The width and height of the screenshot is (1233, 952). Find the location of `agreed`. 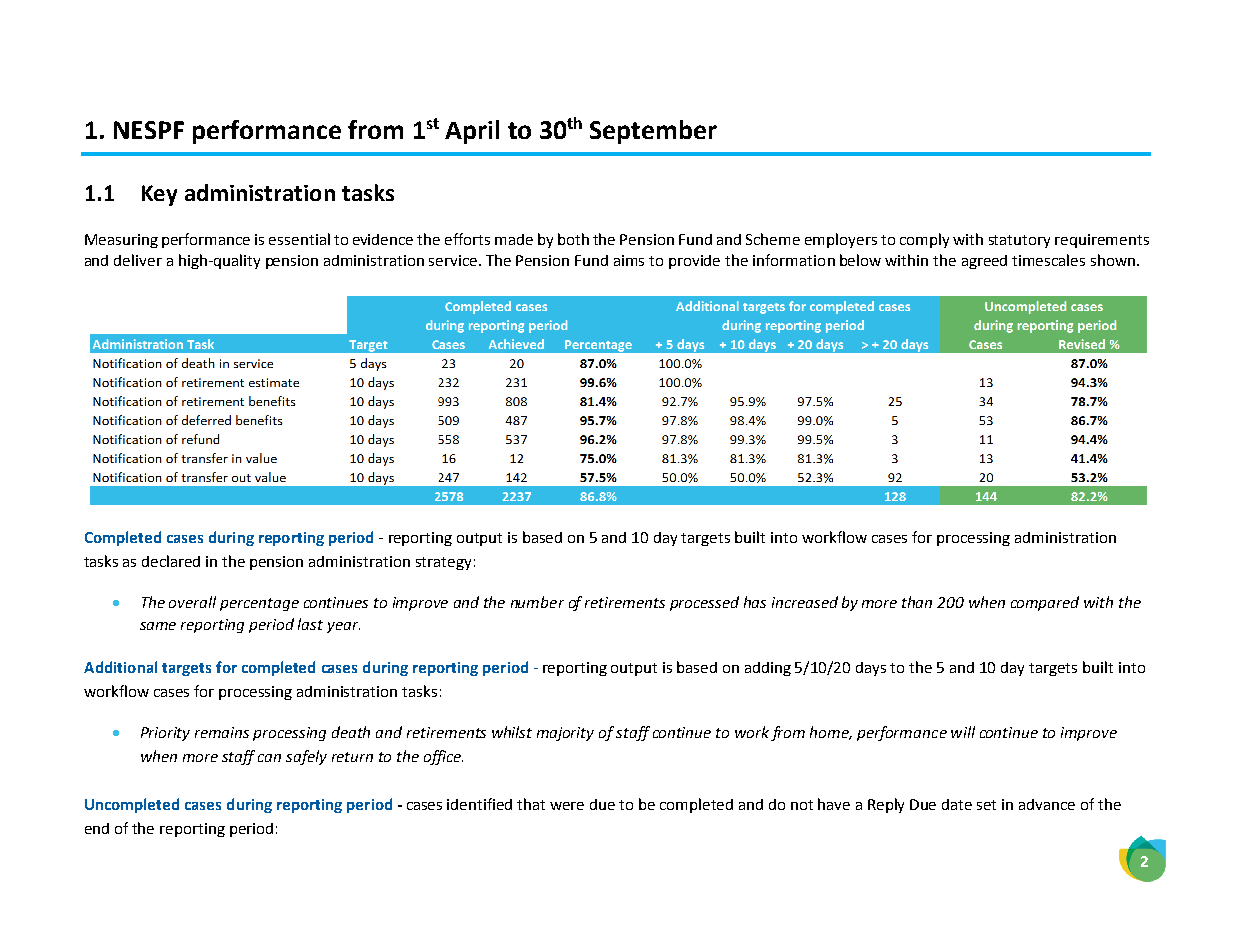

agreed is located at coordinates (984, 262).
